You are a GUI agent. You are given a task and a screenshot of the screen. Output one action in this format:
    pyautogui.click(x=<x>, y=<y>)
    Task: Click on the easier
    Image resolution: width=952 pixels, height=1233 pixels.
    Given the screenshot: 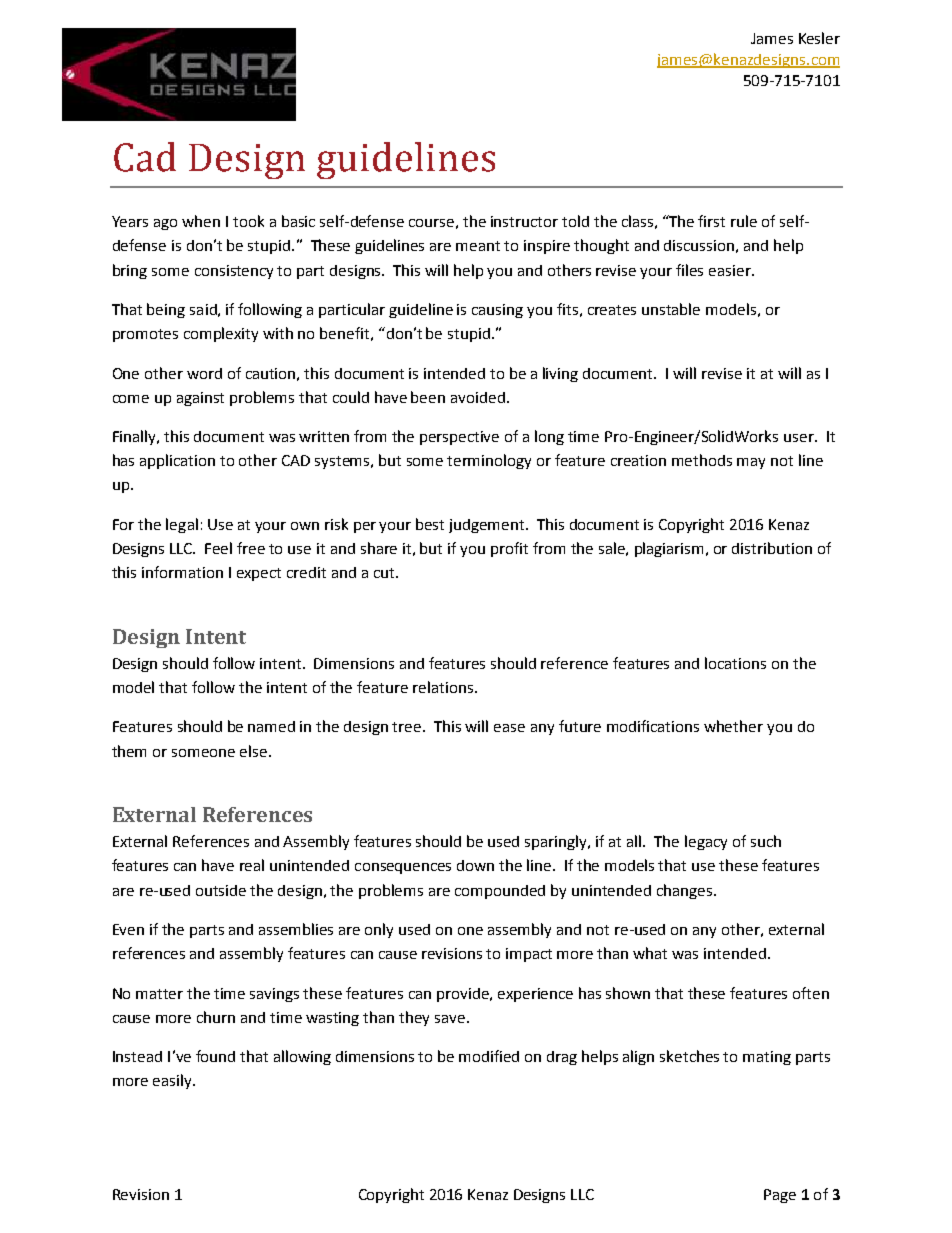 What is the action you would take?
    pyautogui.click(x=731, y=270)
